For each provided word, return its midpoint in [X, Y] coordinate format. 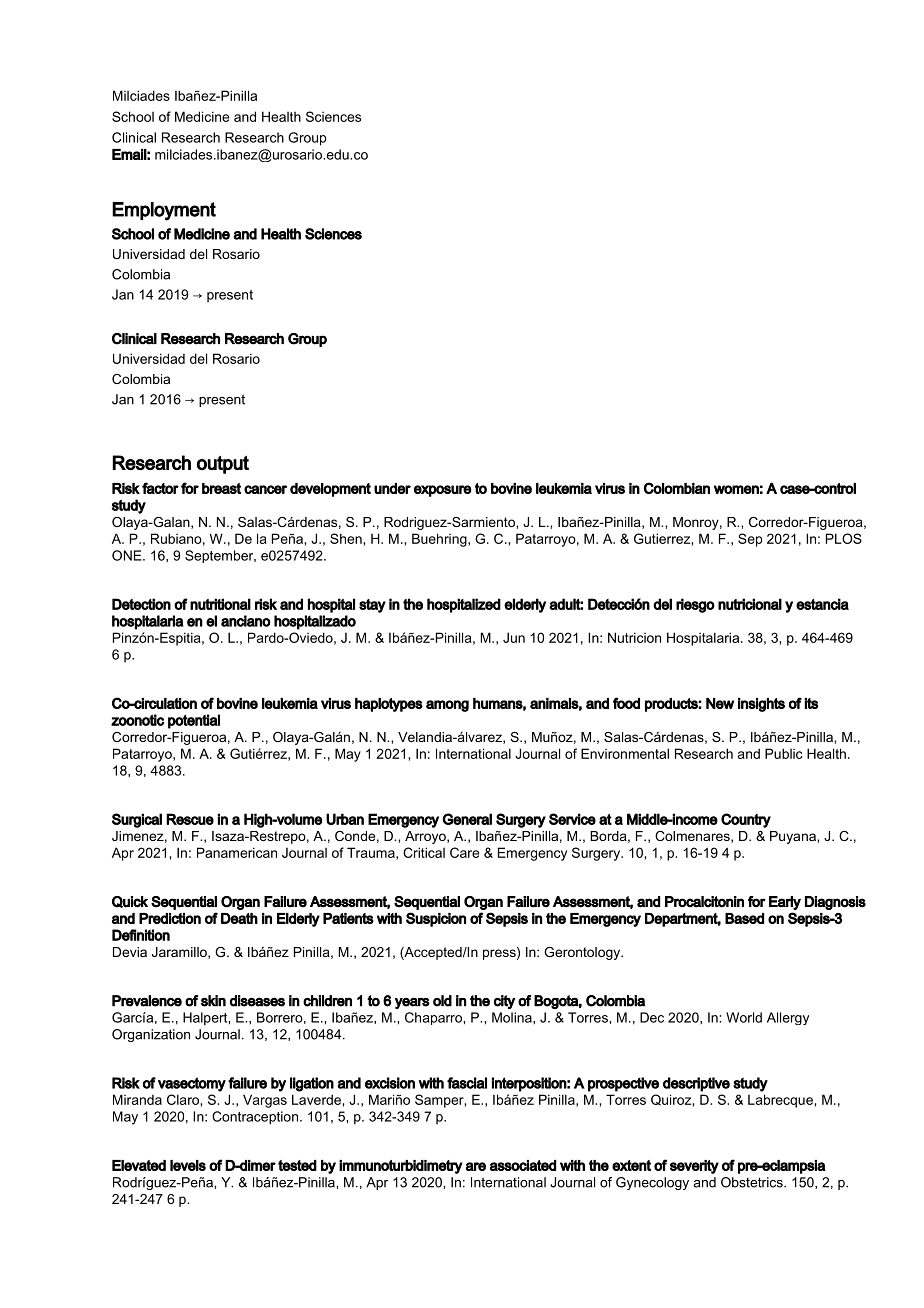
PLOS [844, 538]
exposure [443, 491]
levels [188, 1165]
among [447, 706]
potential [194, 721]
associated [523, 1165]
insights [761, 705]
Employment [164, 211]
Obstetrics [753, 1182]
